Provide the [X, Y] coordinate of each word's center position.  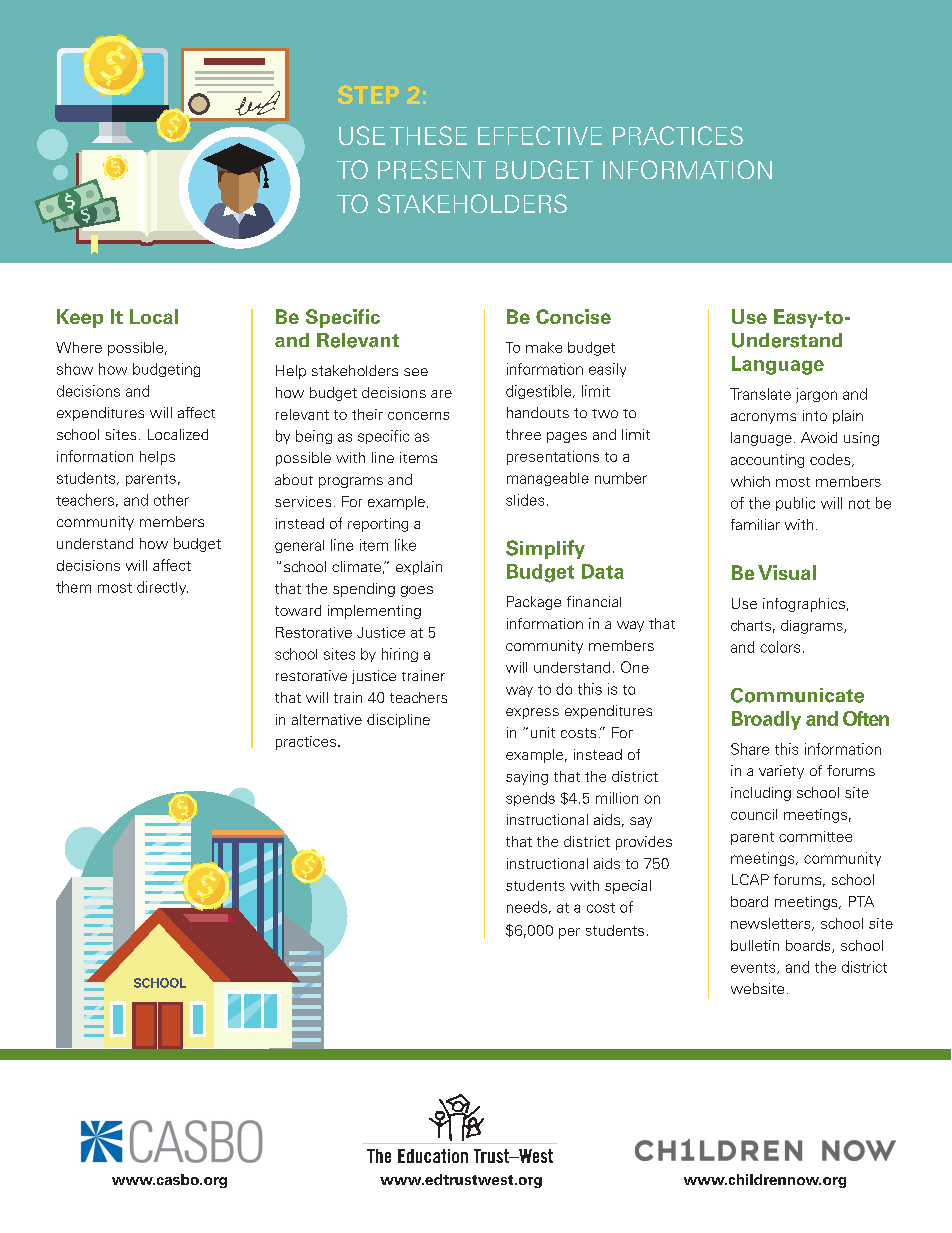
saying [527, 778]
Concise [573, 316]
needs [527, 907]
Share [750, 749]
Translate [760, 394]
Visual [787, 572]
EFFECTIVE [540, 135]
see [416, 372]
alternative [327, 719]
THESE [428, 135]
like [405, 545]
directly [162, 588]
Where [79, 347]
